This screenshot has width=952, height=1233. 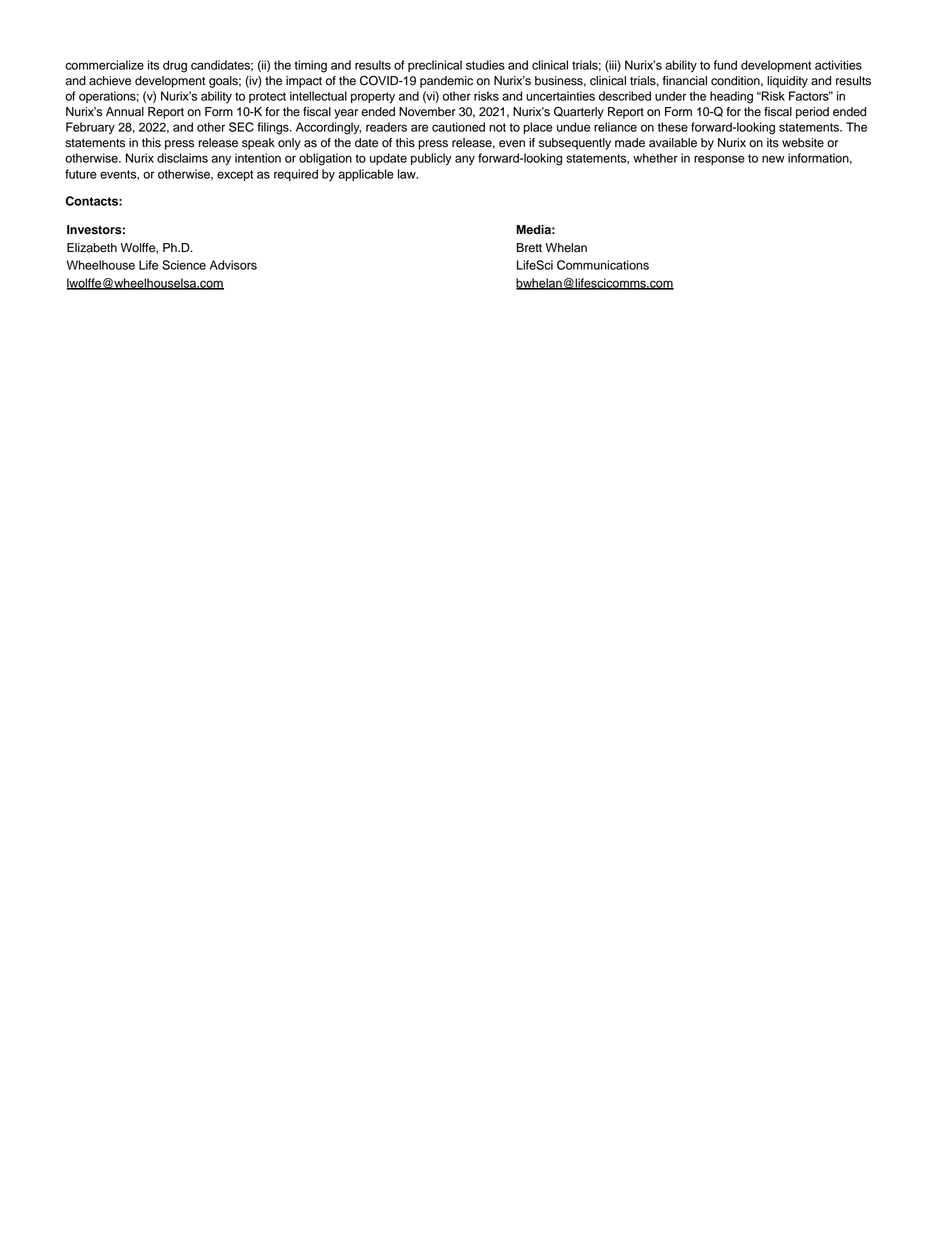 I want to click on disclaims, so click(x=182, y=158).
